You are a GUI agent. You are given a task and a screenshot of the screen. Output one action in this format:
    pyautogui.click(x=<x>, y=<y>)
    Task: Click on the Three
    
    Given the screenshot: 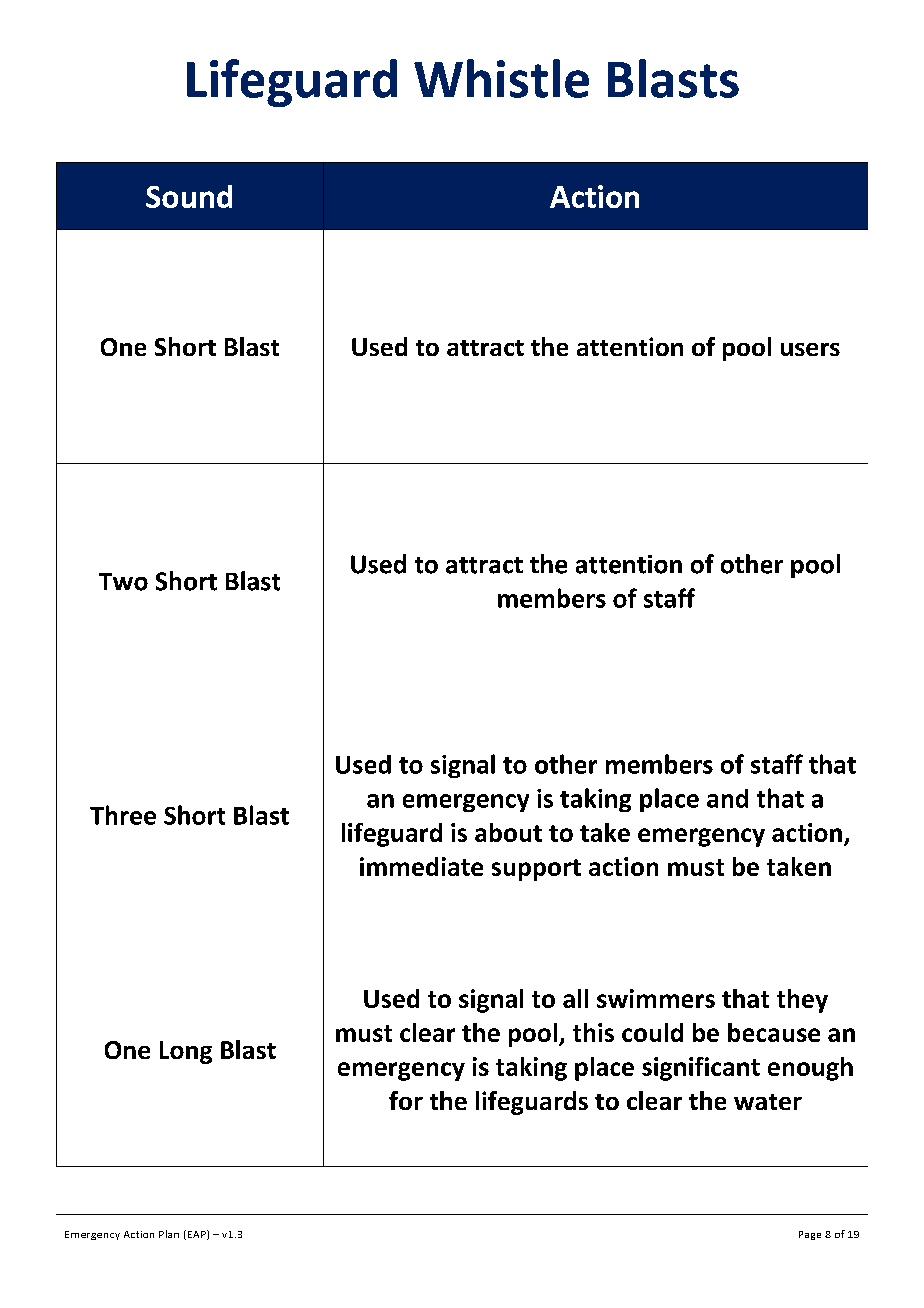 What is the action you would take?
    pyautogui.click(x=123, y=815)
